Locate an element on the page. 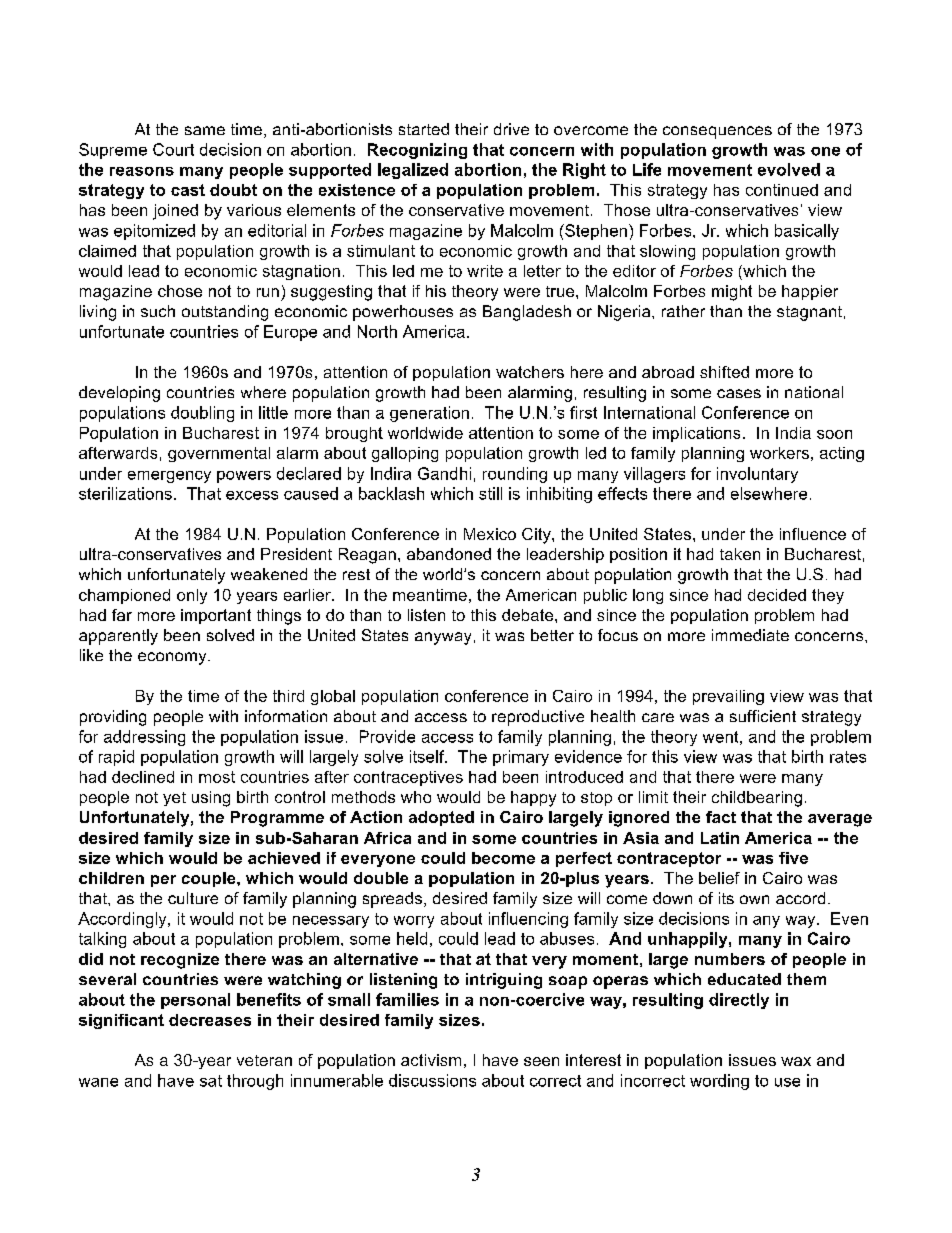  sufficient is located at coordinates (763, 716).
